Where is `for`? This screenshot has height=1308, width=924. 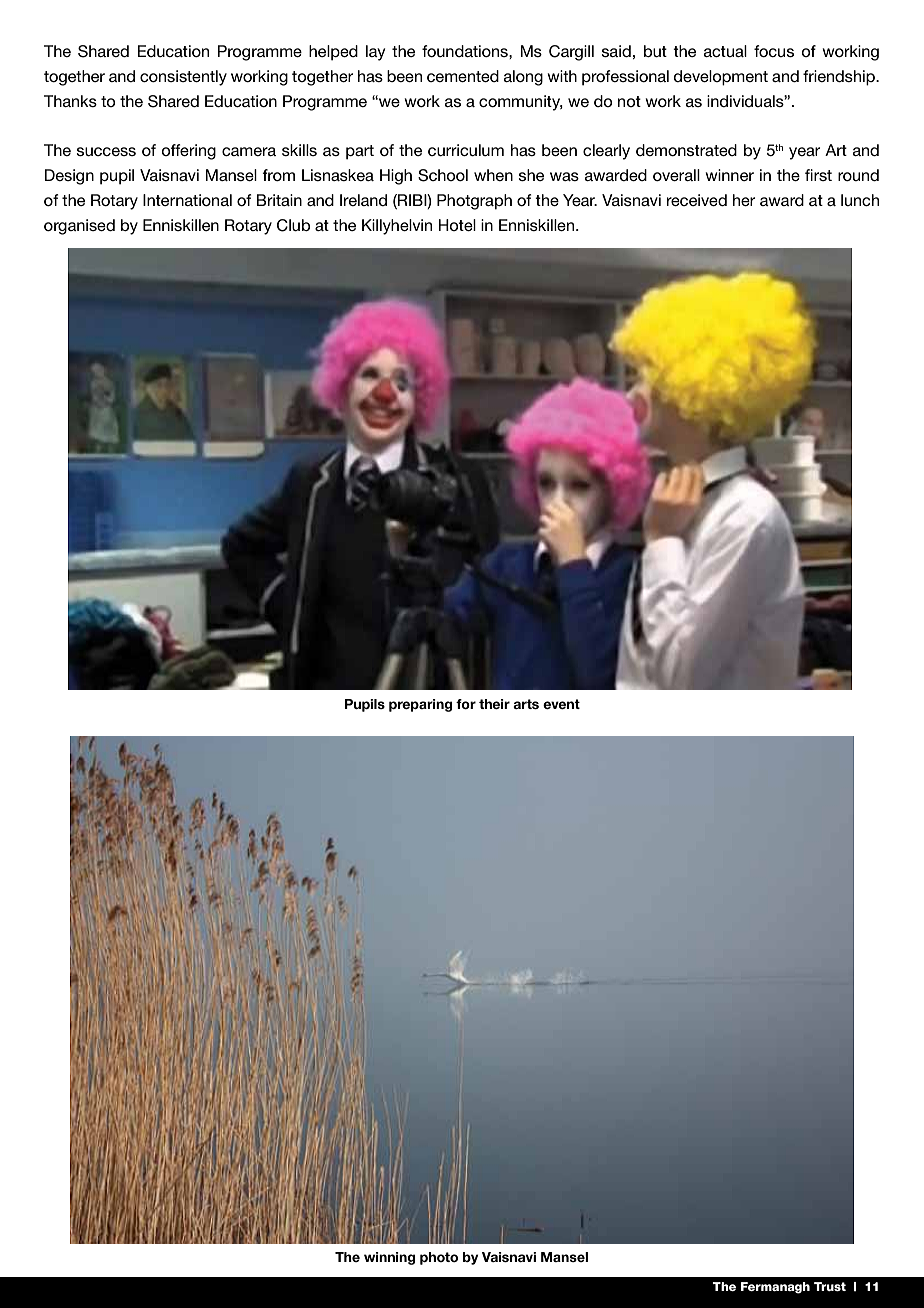
for is located at coordinates (466, 704).
